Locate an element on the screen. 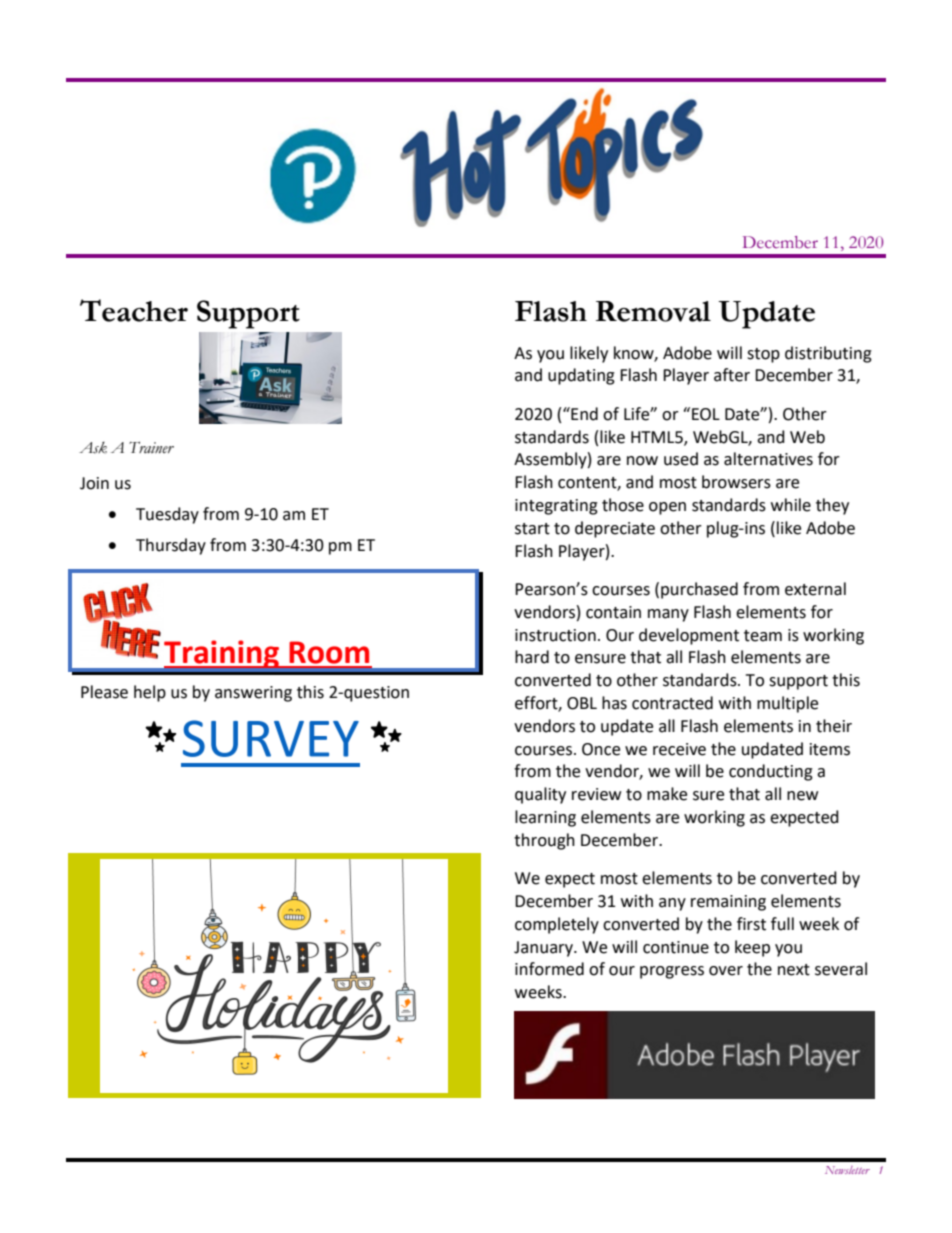 The image size is (952, 1233). updating is located at coordinates (581, 376).
